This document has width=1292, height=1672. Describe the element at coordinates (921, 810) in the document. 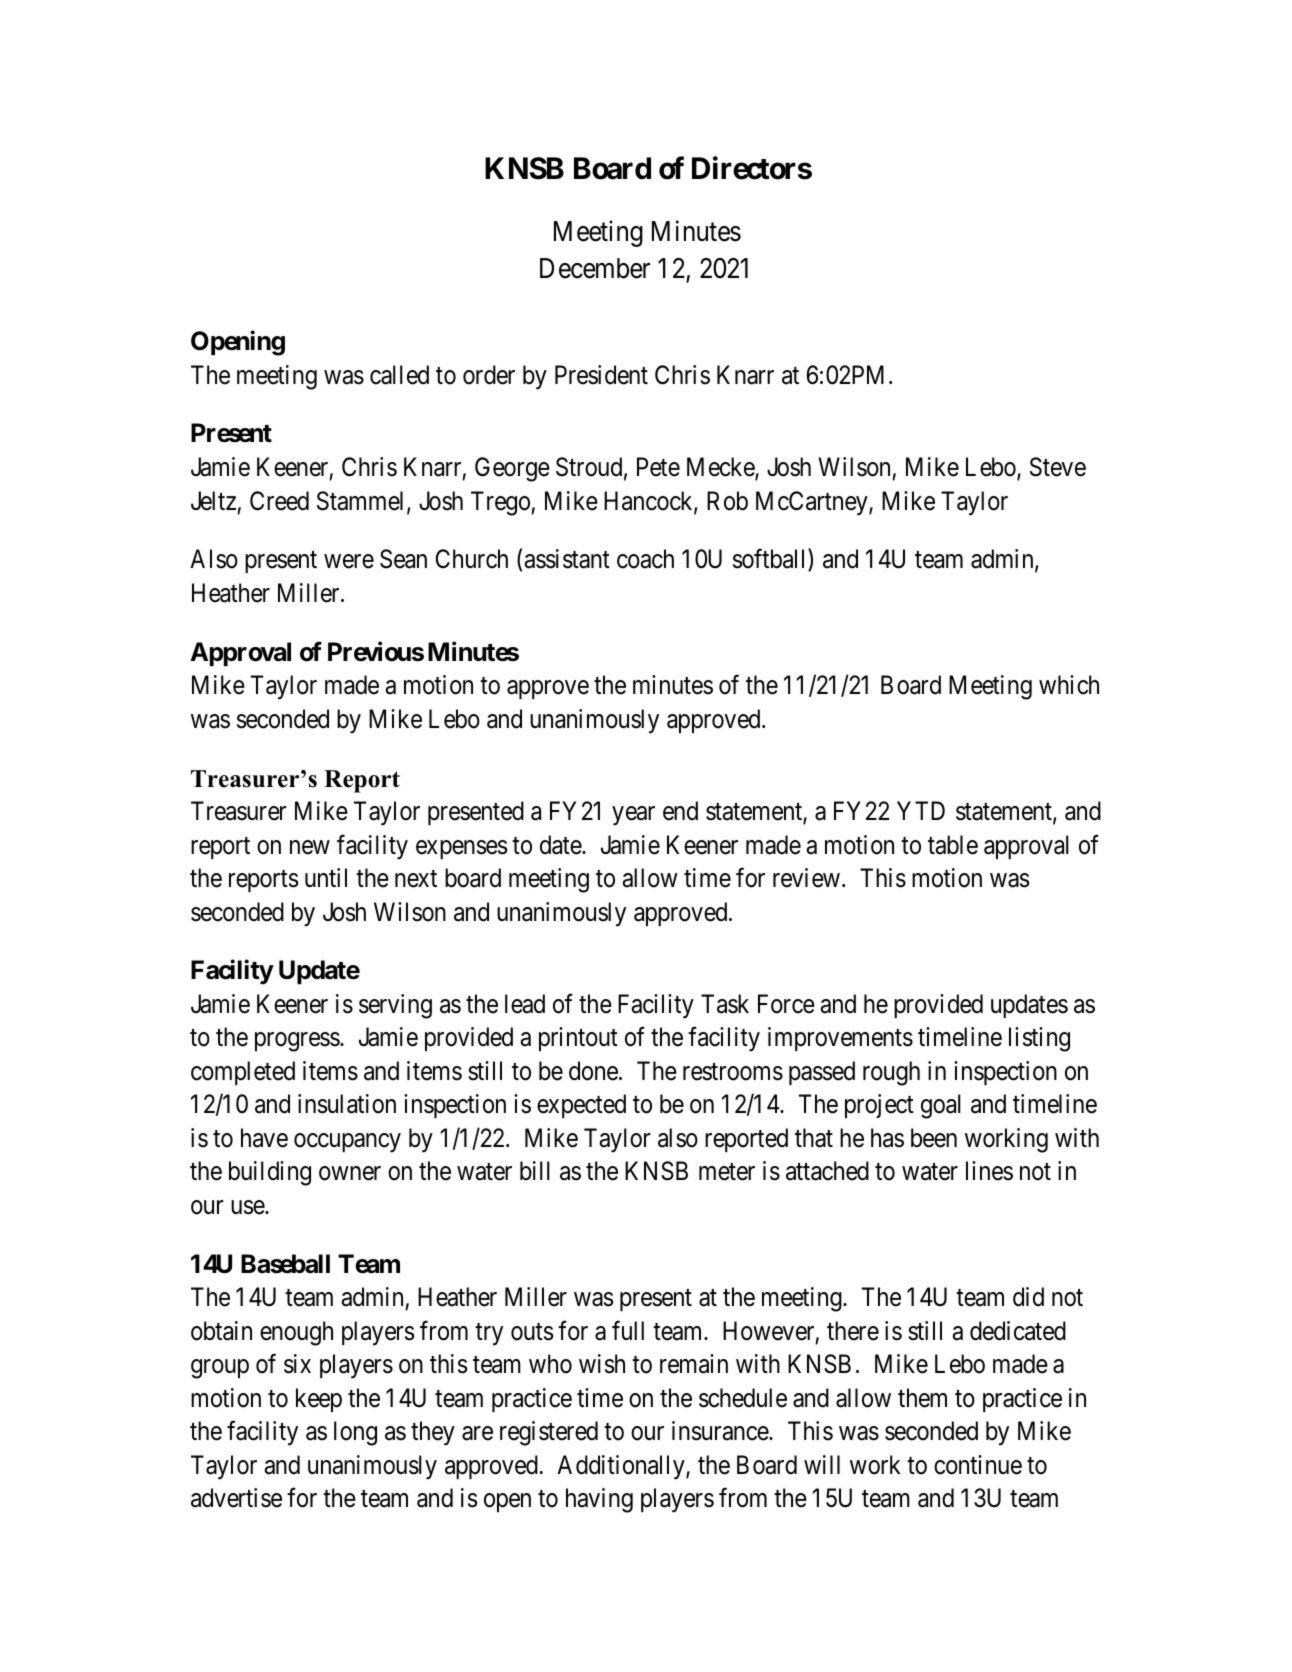

I see `YTD` at that location.
